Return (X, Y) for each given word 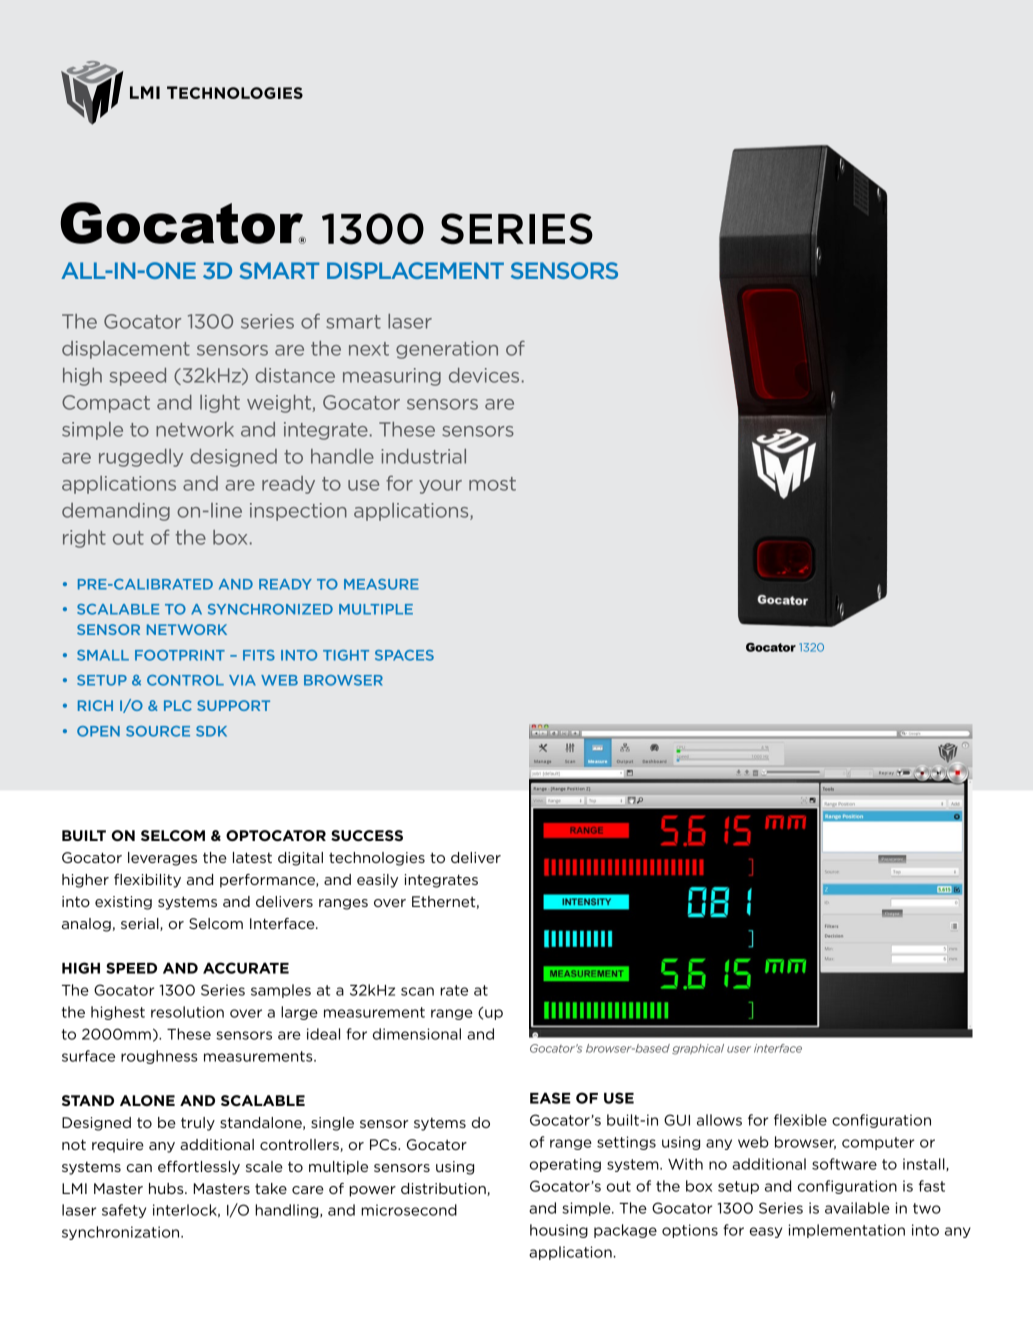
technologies (377, 859)
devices (484, 375)
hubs (167, 1188)
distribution (444, 1189)
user (739, 1049)
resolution (187, 1012)
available (857, 1208)
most (492, 484)
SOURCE (158, 731)
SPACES (404, 655)
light (220, 404)
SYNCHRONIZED (270, 609)
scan (417, 991)
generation (447, 350)
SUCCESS (367, 835)
